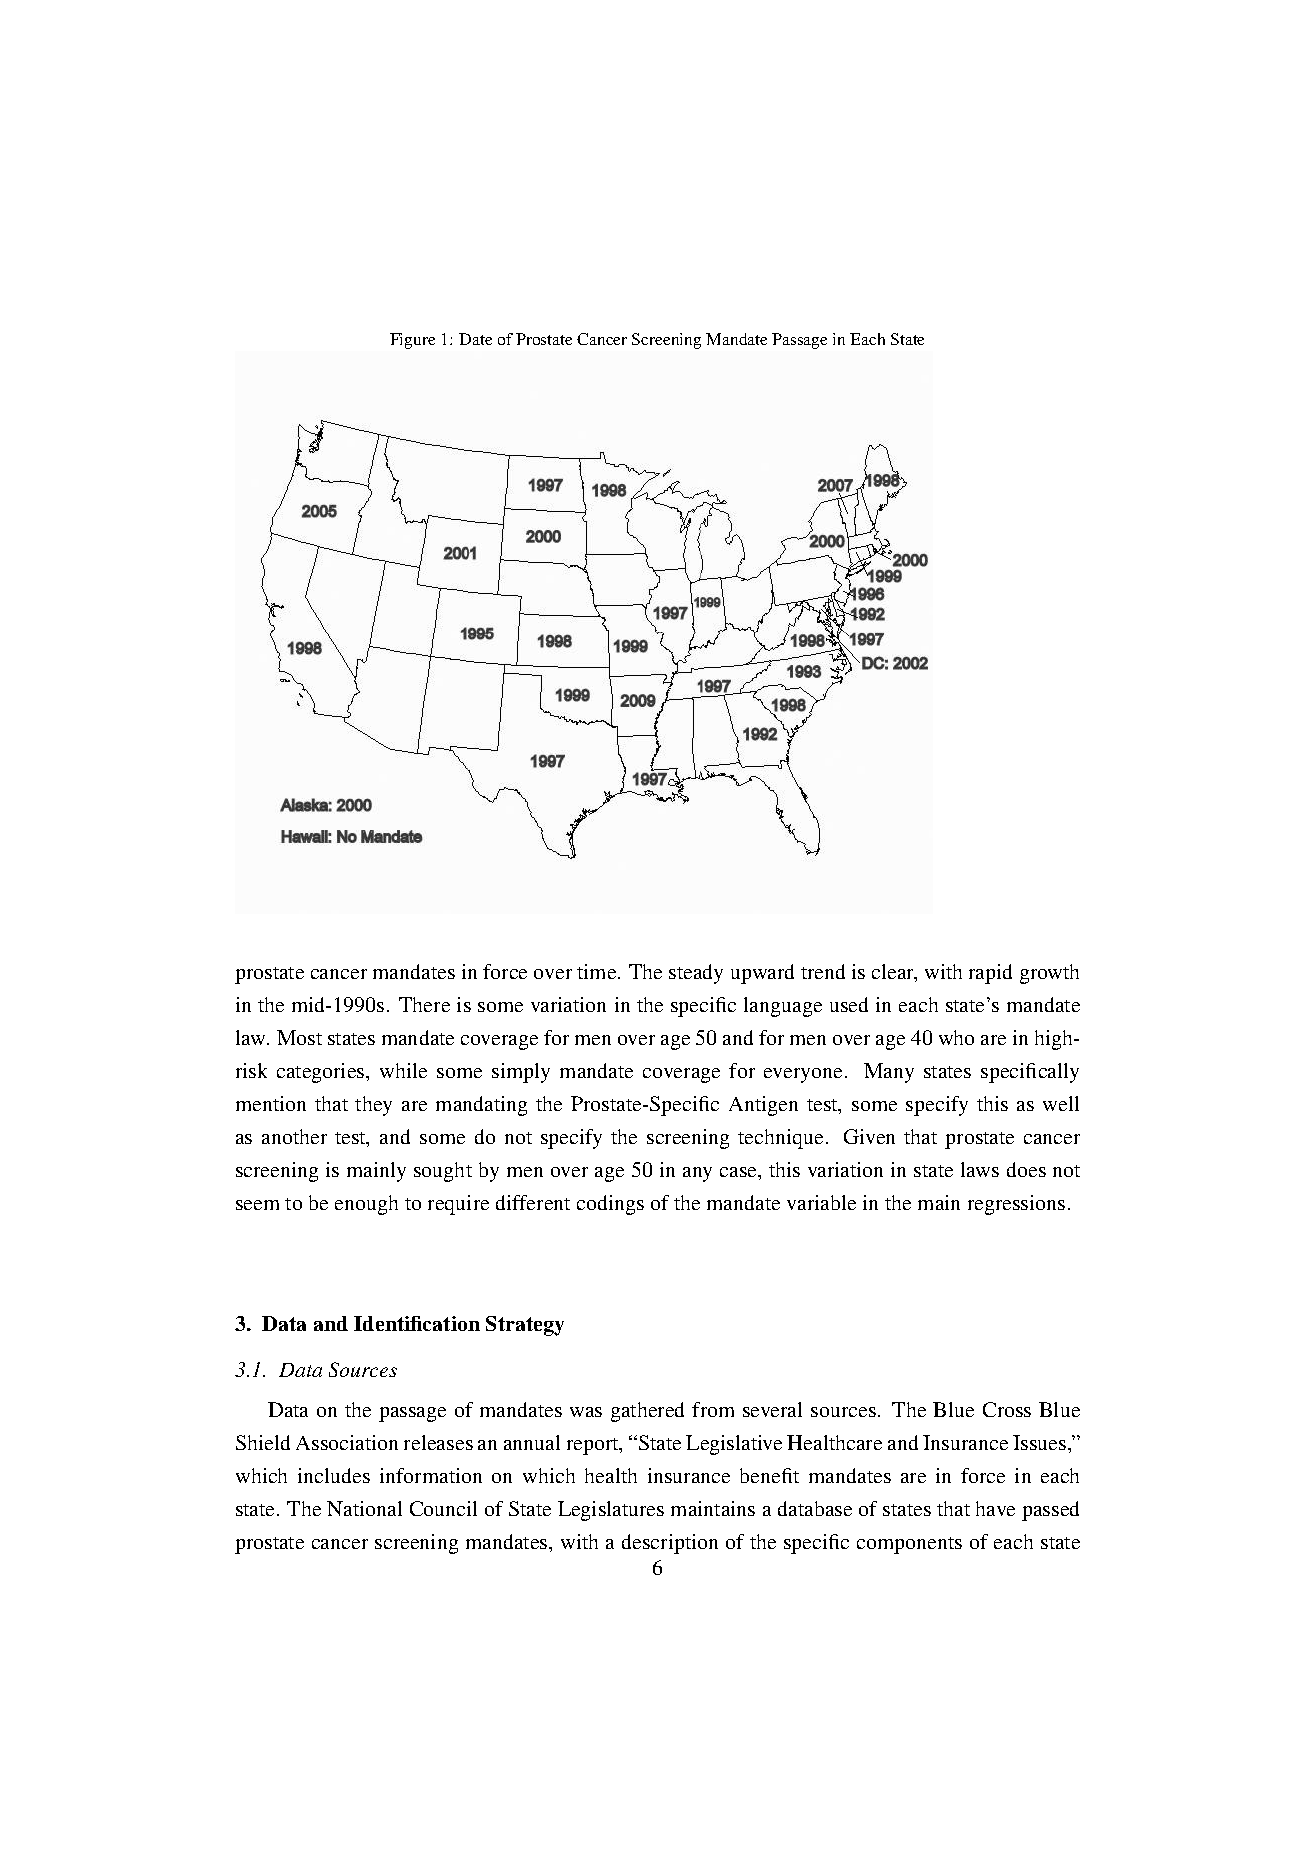 The width and height of the screenshot is (1316, 1861). Describe the element at coordinates (1049, 974) in the screenshot. I see `growth` at that location.
